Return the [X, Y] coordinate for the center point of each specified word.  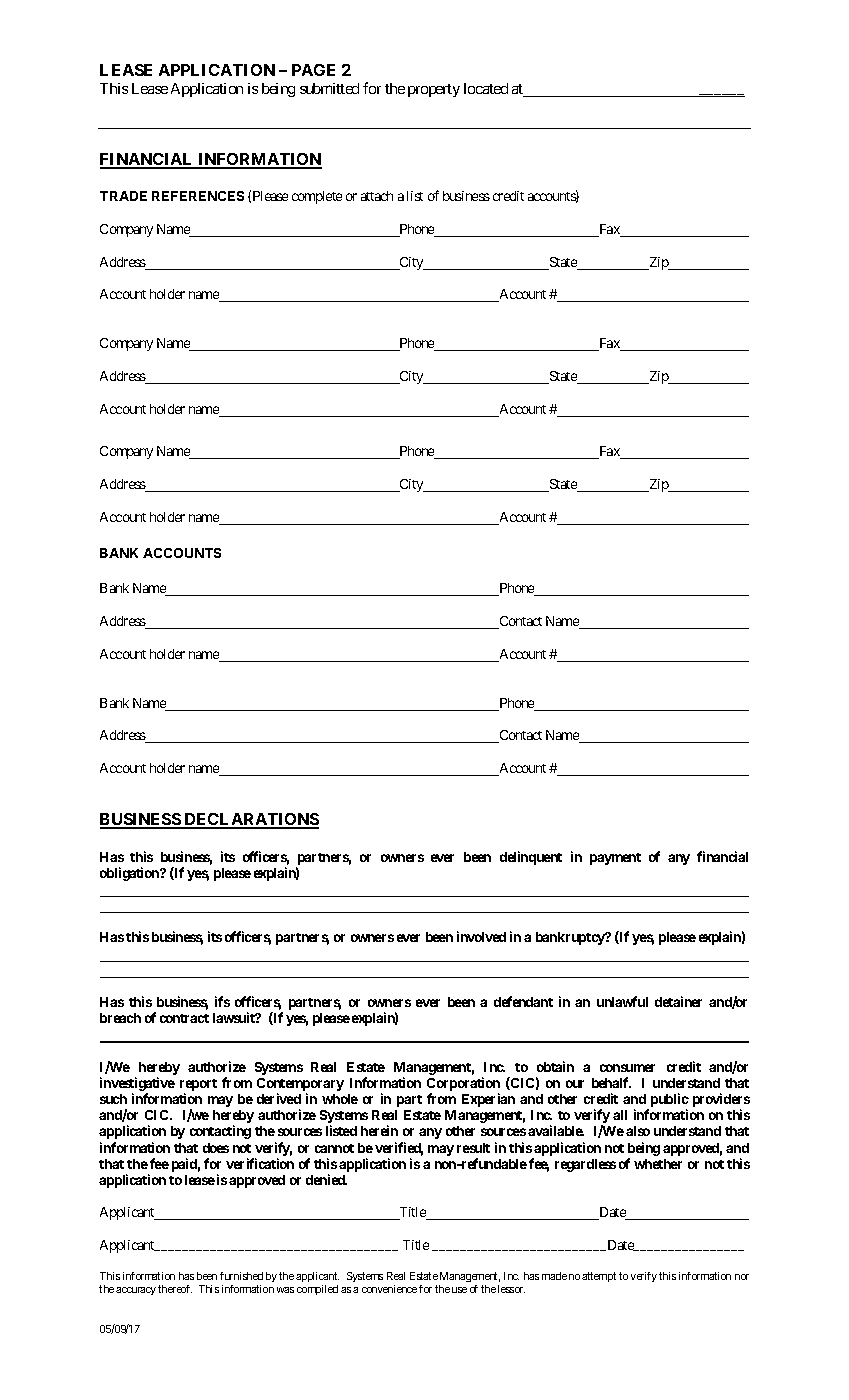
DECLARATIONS [251, 820]
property [434, 90]
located [486, 88]
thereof [175, 1289]
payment [615, 859]
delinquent [531, 858]
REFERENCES [198, 196]
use [459, 1290]
